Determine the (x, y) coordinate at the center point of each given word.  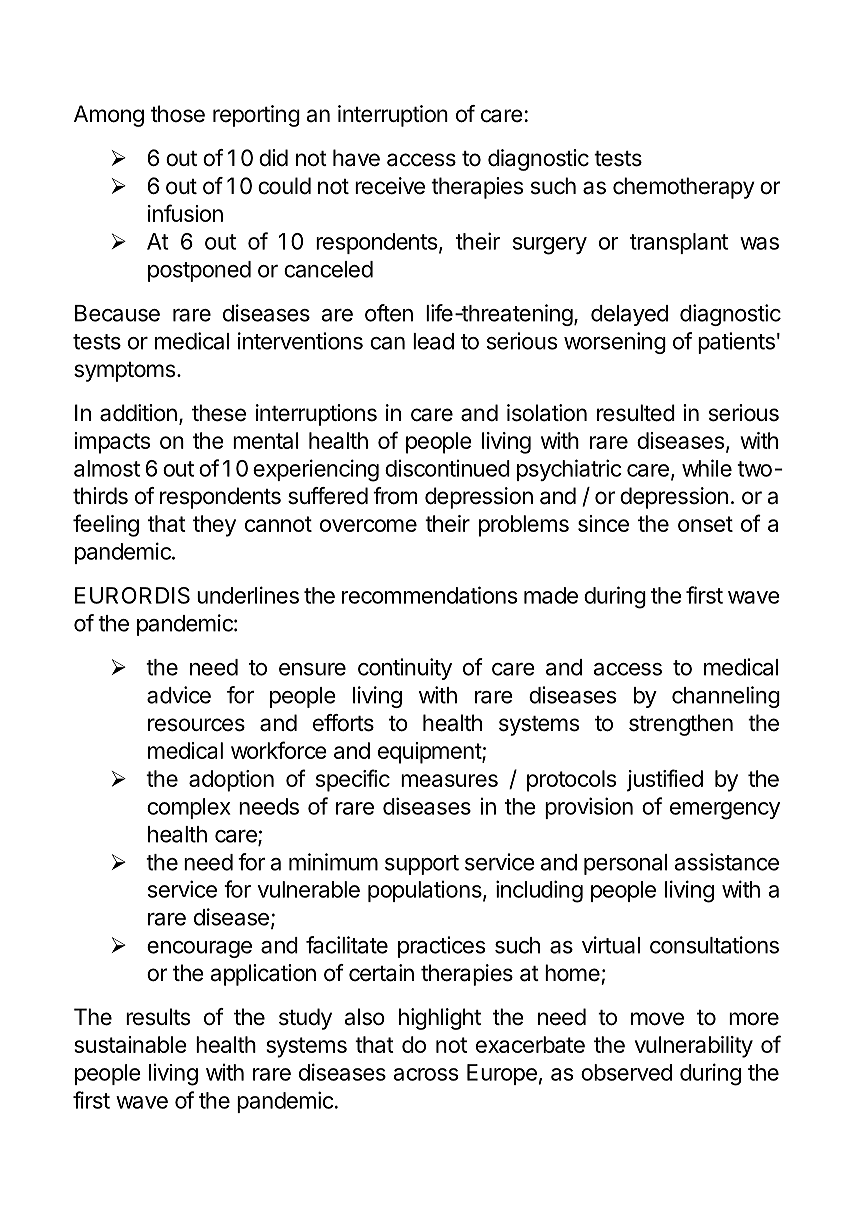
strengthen (681, 725)
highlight (440, 1019)
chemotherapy (684, 188)
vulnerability (694, 1047)
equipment (430, 753)
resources (196, 725)
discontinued (447, 468)
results (158, 1017)
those (178, 114)
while (707, 468)
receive (390, 186)
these (219, 413)
